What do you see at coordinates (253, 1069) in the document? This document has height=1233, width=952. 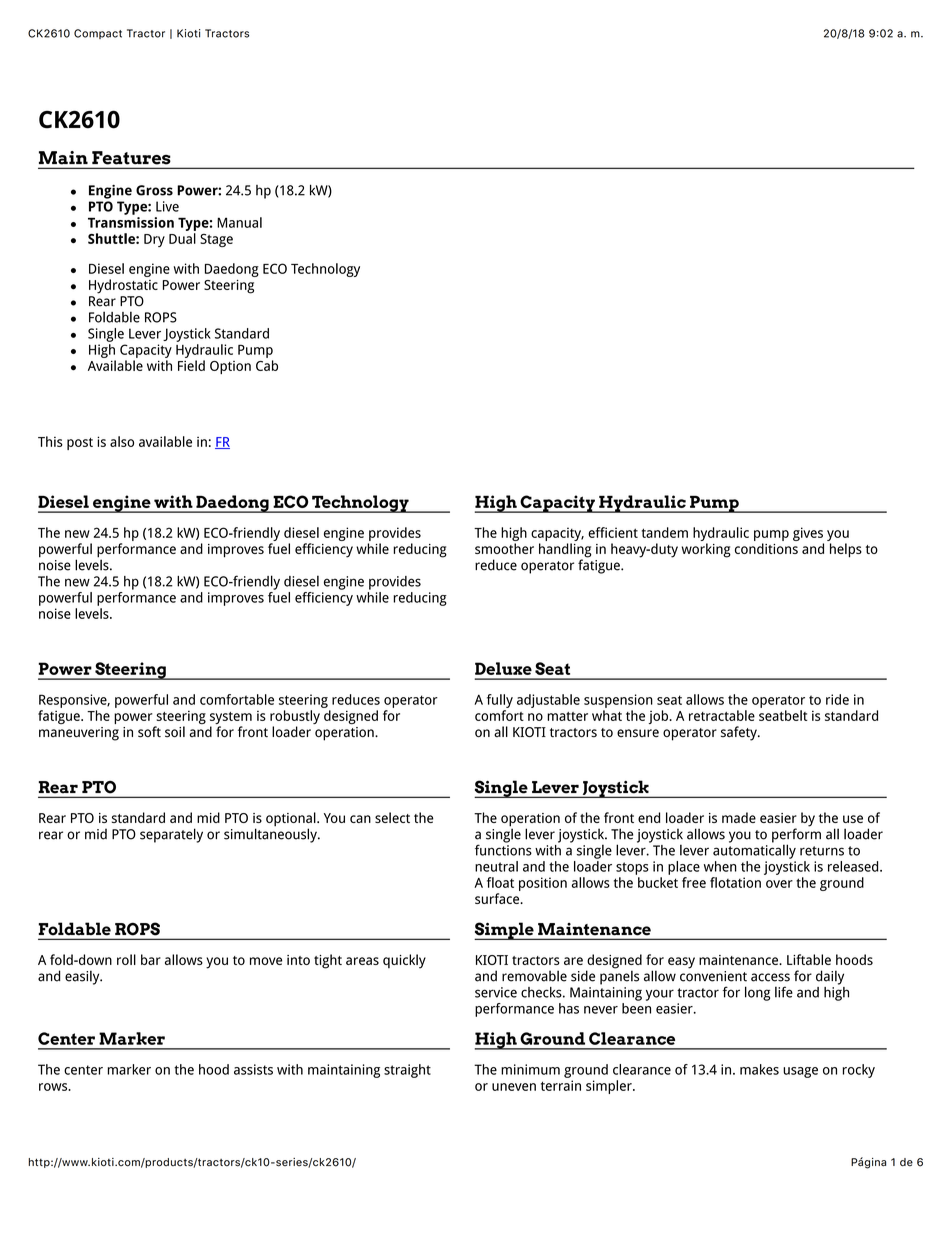 I see `assists` at bounding box center [253, 1069].
